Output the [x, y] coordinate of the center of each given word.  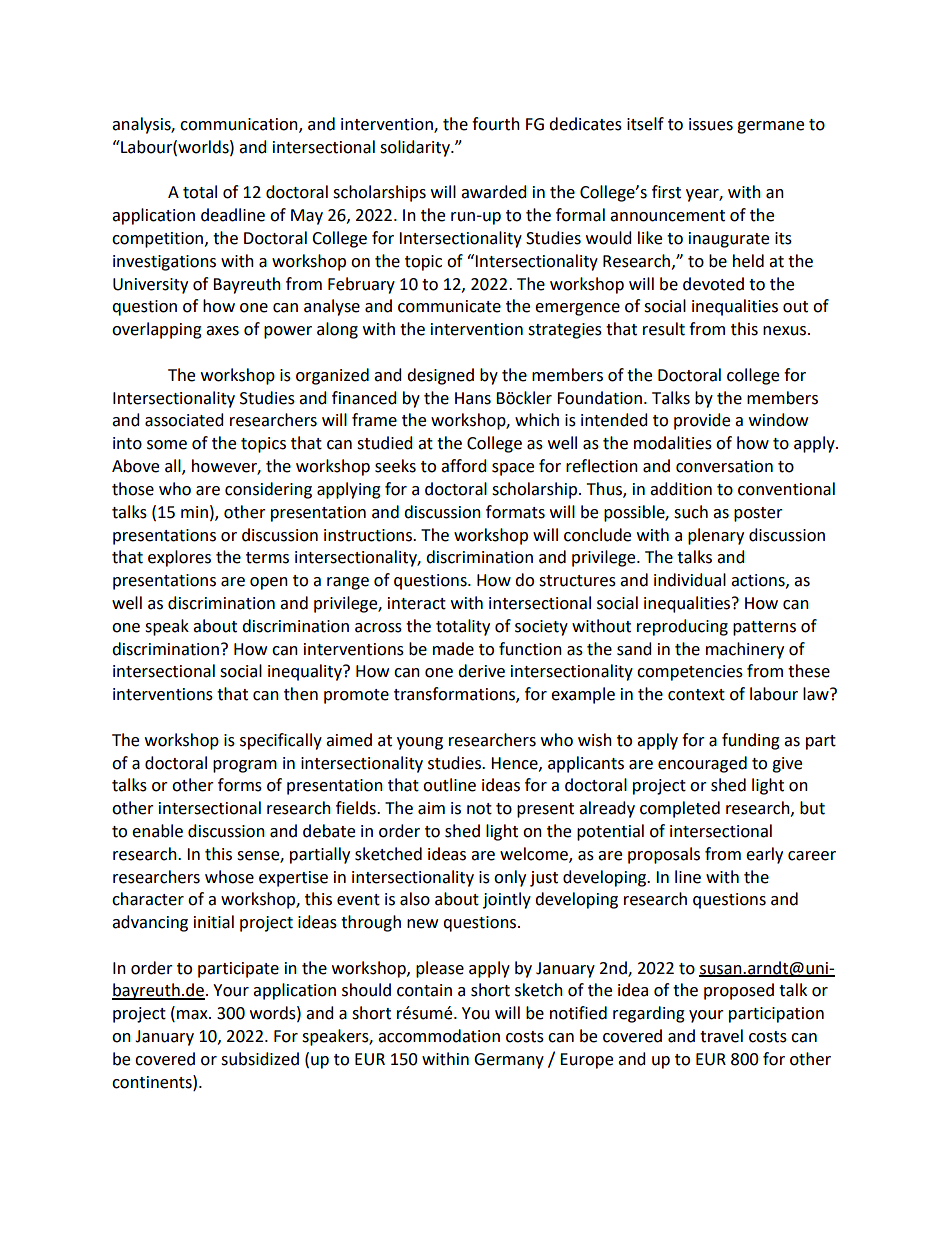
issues [711, 124]
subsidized [260, 1059]
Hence [515, 764]
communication [240, 125]
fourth [496, 124]
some [167, 445]
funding [751, 741]
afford [464, 466]
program [245, 766]
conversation [724, 466]
